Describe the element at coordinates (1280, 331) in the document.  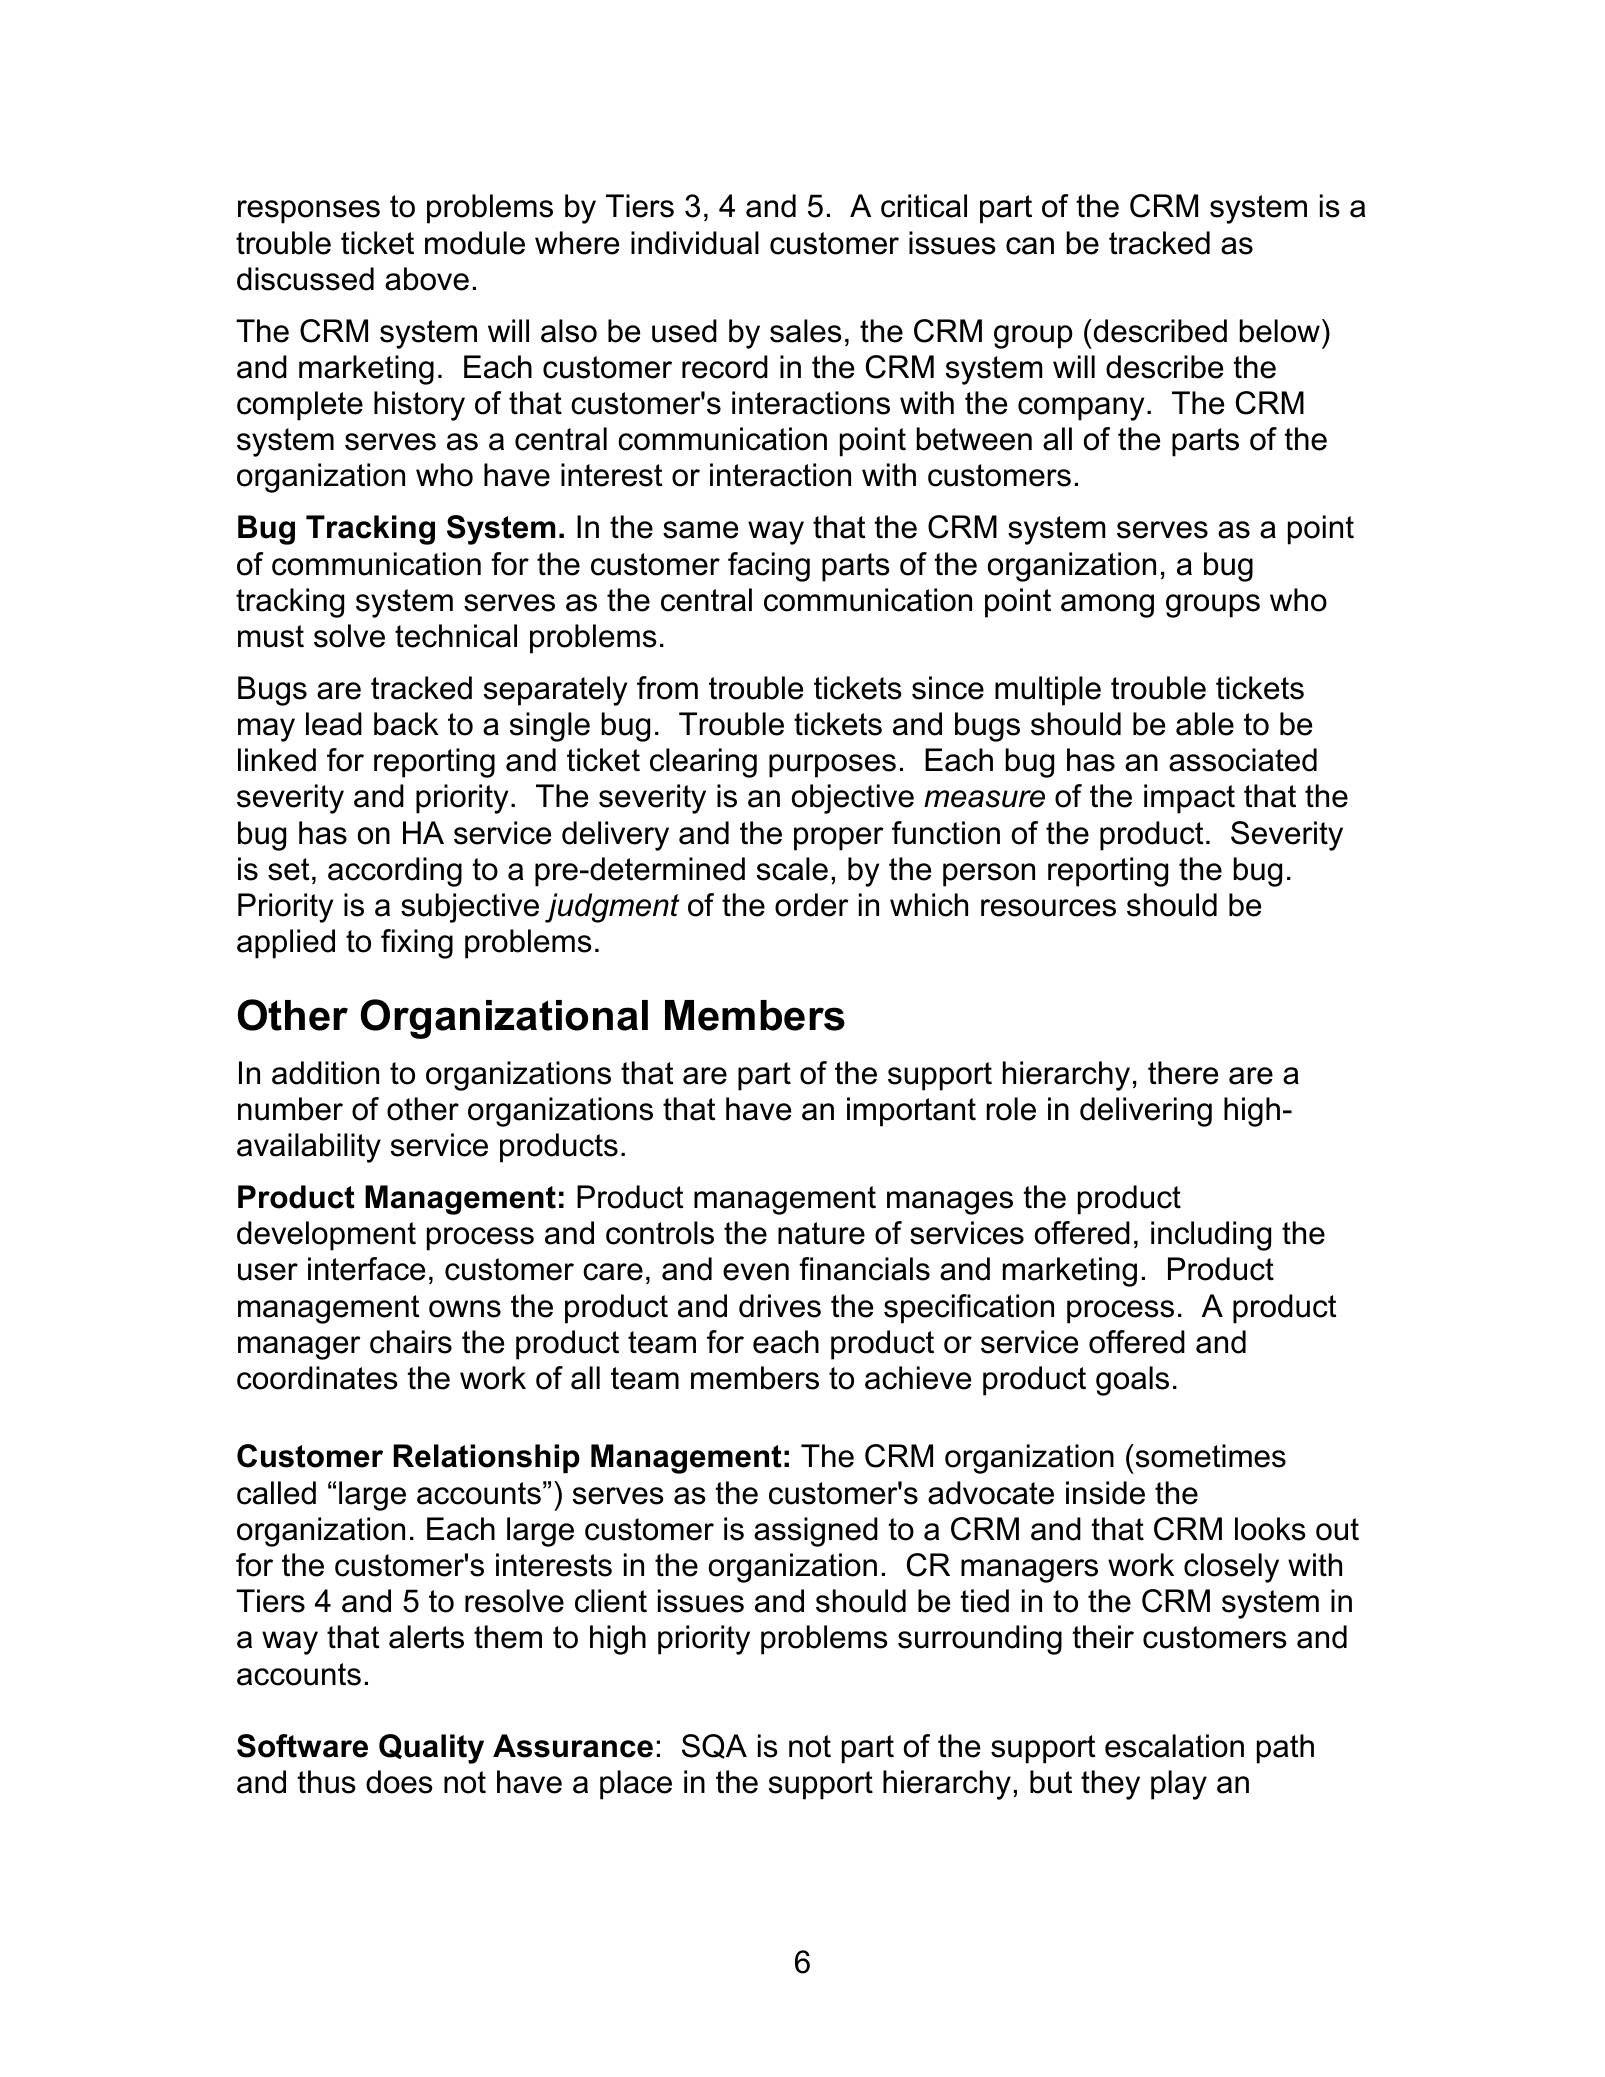
I see `below` at that location.
